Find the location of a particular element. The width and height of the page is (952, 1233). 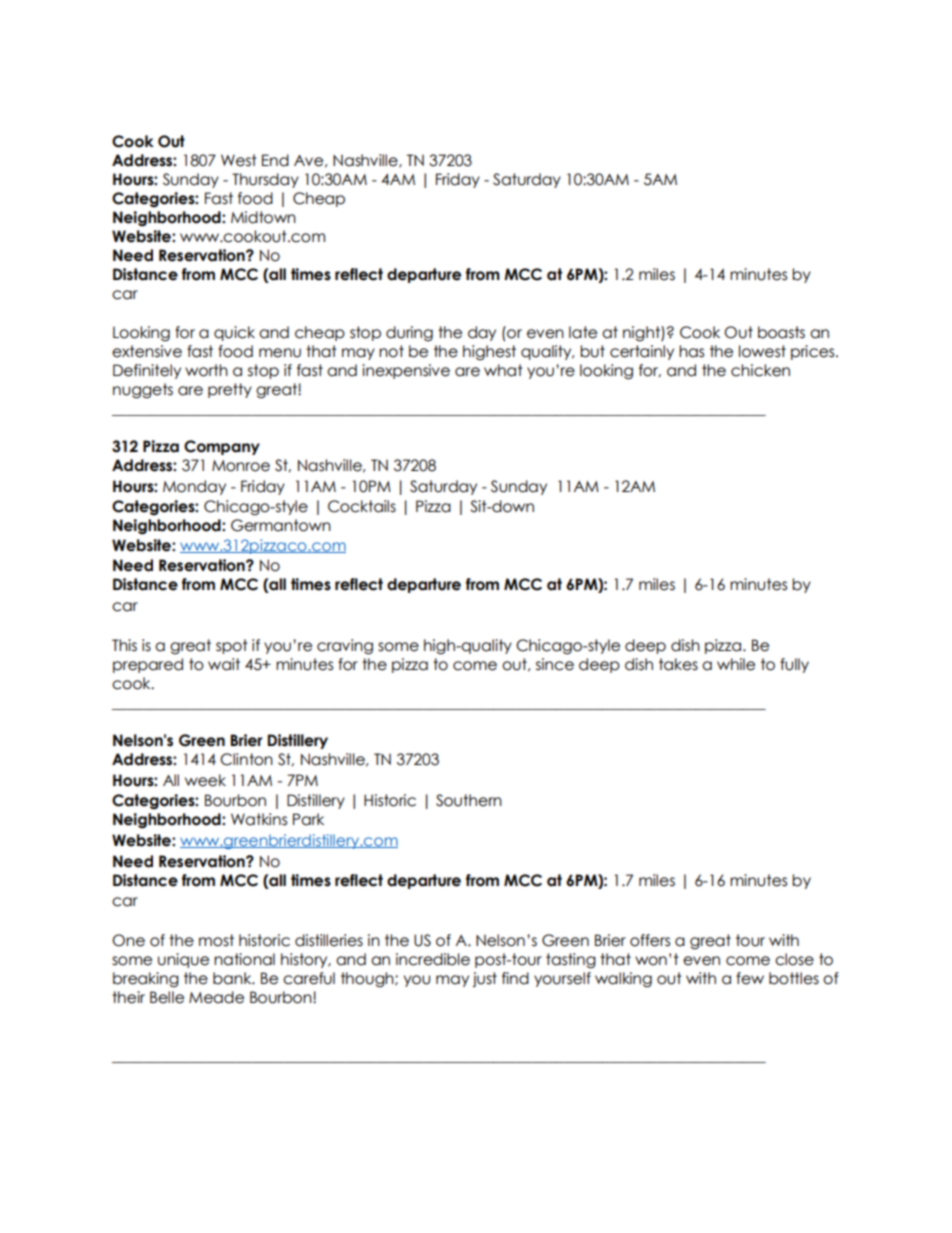

has is located at coordinates (691, 351).
